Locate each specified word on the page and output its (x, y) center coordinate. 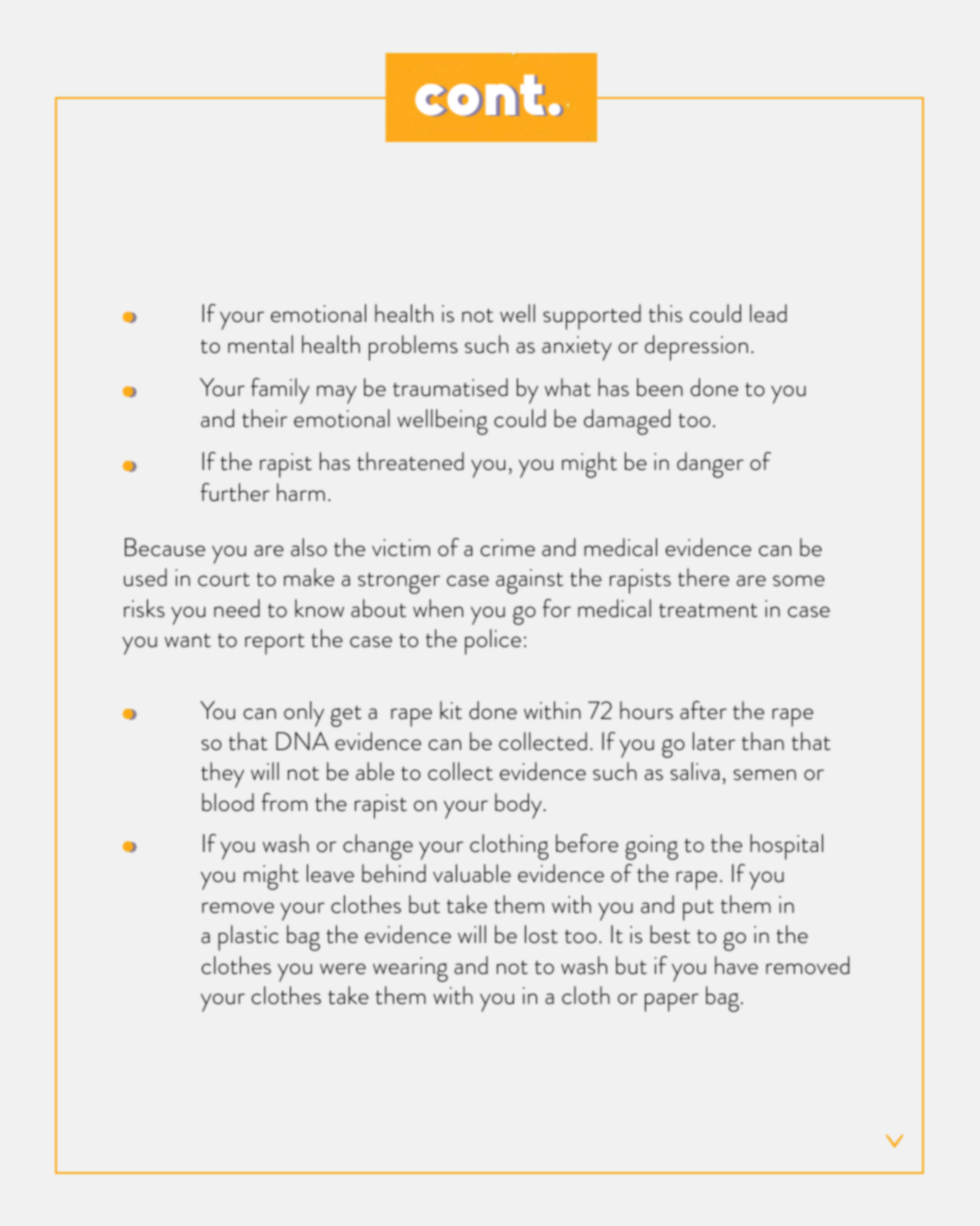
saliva (695, 771)
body (519, 806)
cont (479, 95)
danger (710, 465)
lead (768, 313)
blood (228, 802)
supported (592, 317)
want (188, 641)
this (665, 313)
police (493, 642)
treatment (708, 610)
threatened (410, 461)
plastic (248, 938)
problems (413, 348)
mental (260, 344)
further (235, 492)
